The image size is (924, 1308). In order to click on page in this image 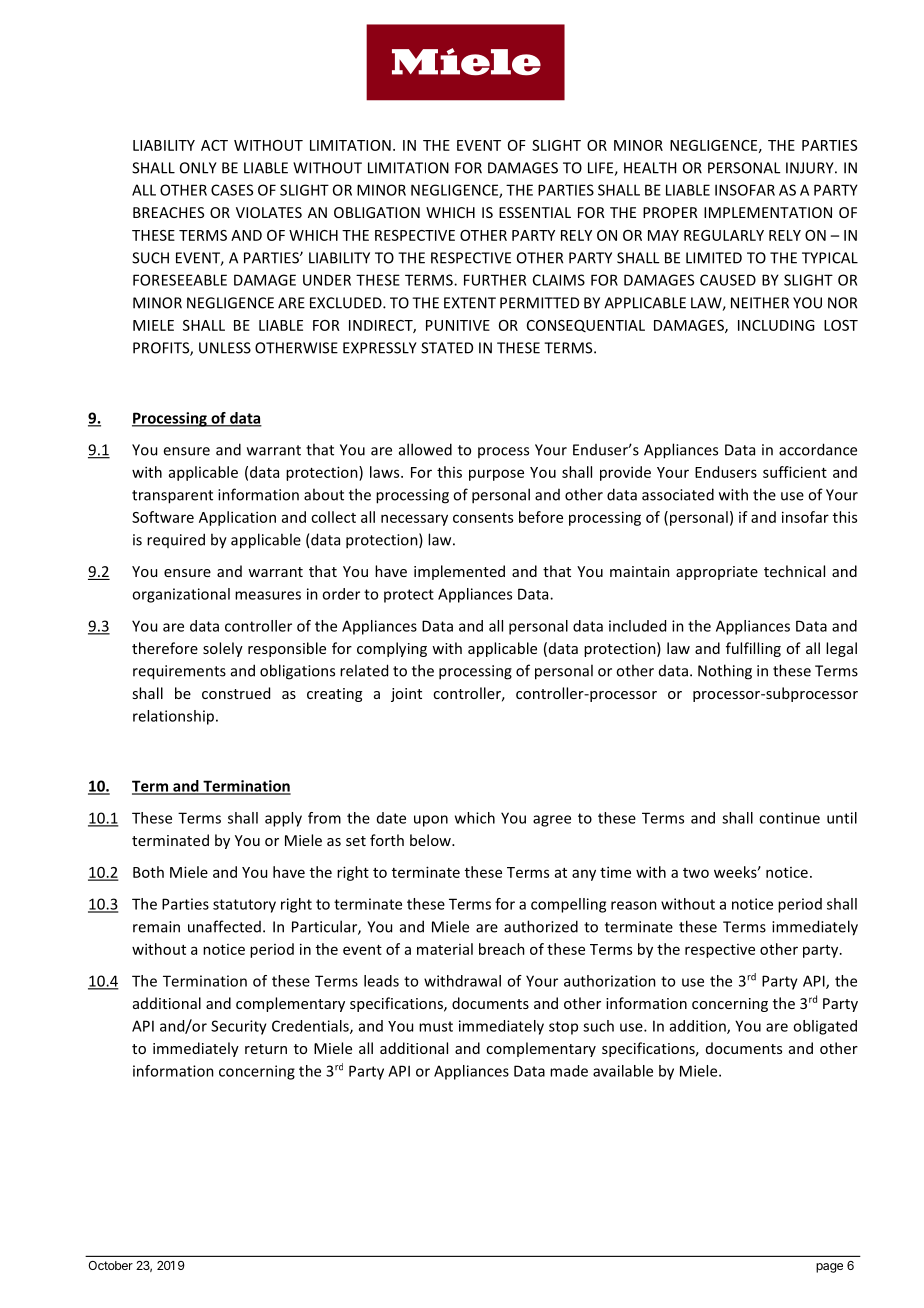, I will do `click(829, 1268)`.
